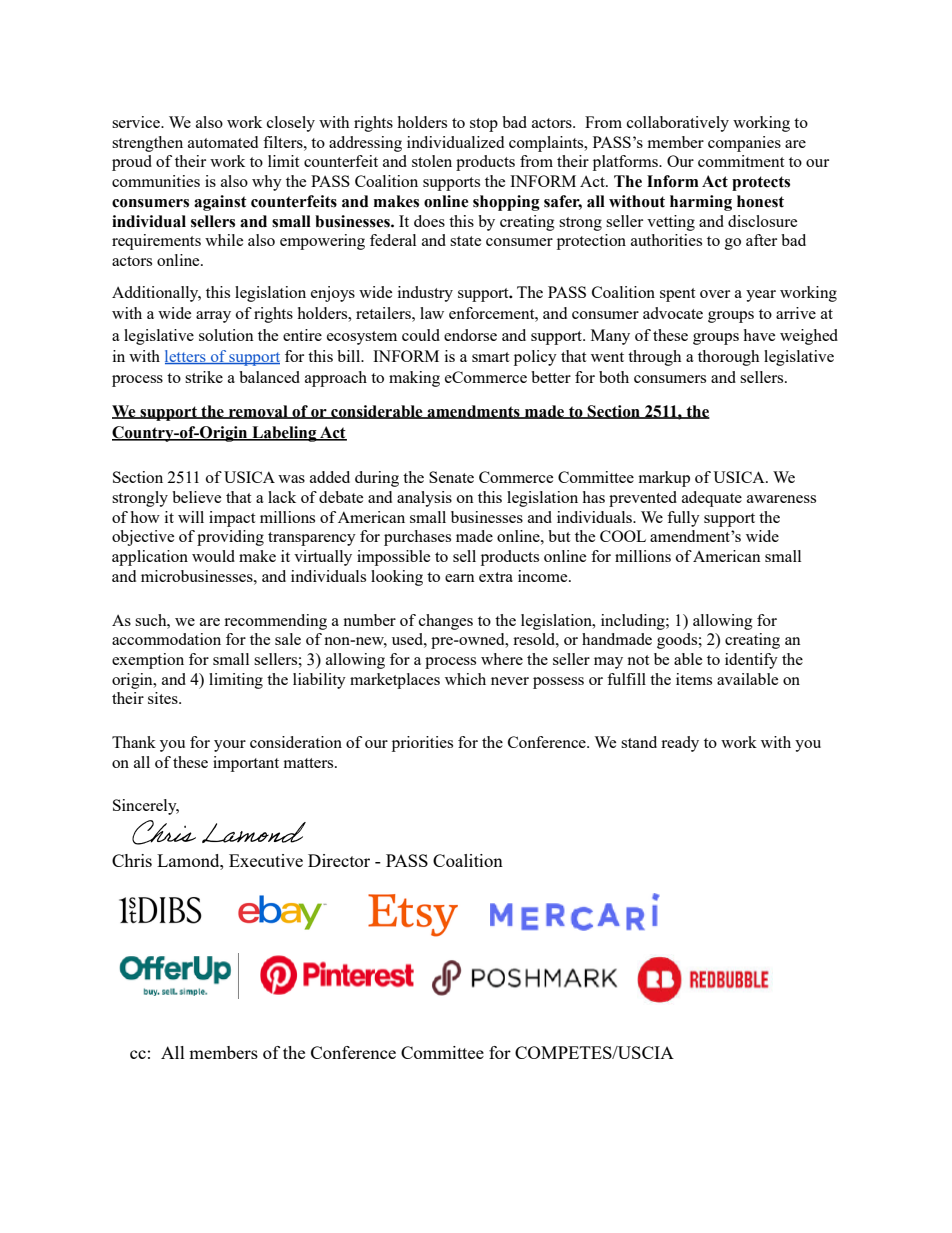 This document has width=952, height=1233. What do you see at coordinates (465, 679) in the document?
I see `which` at bounding box center [465, 679].
